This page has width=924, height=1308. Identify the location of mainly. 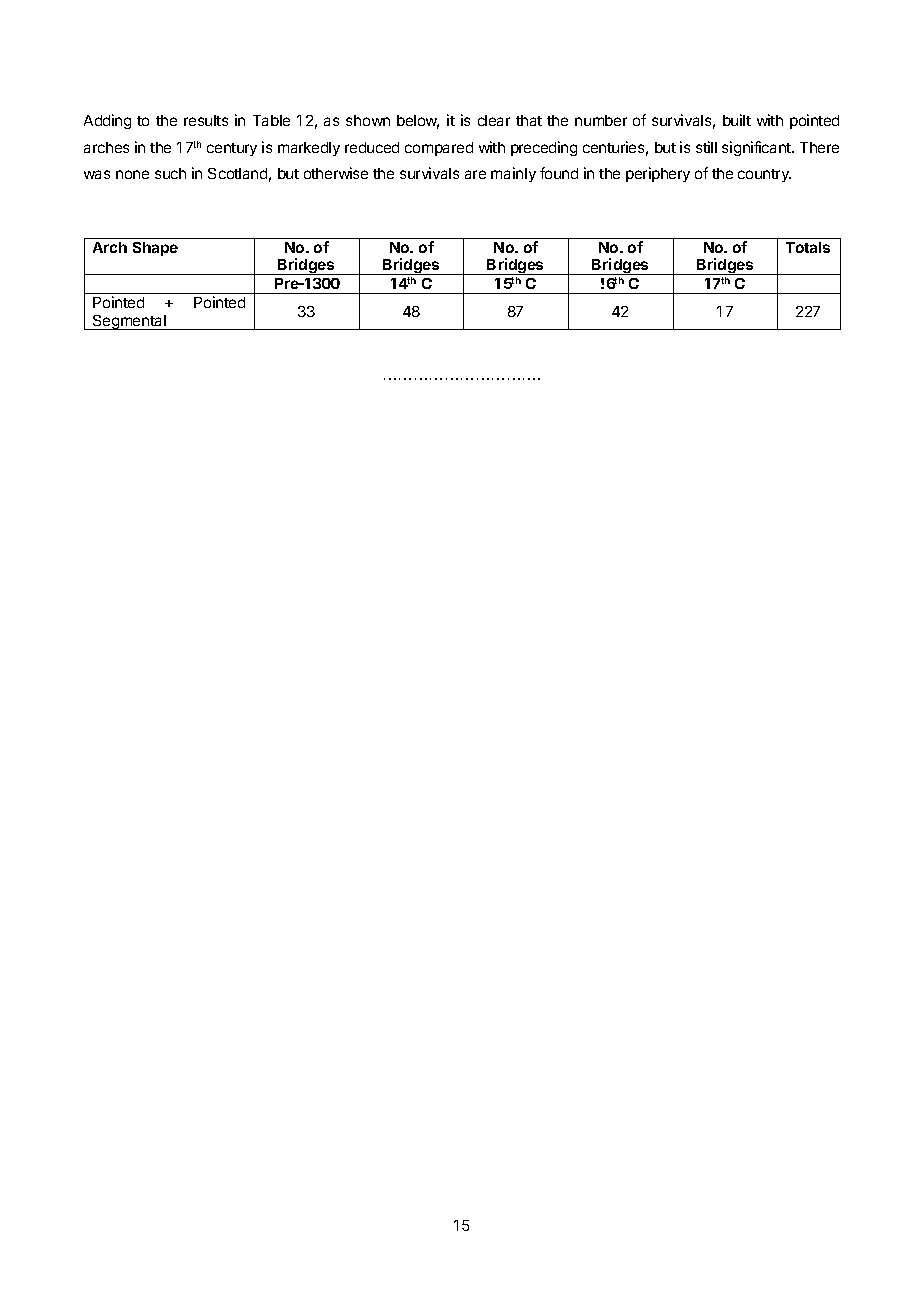
(513, 174).
